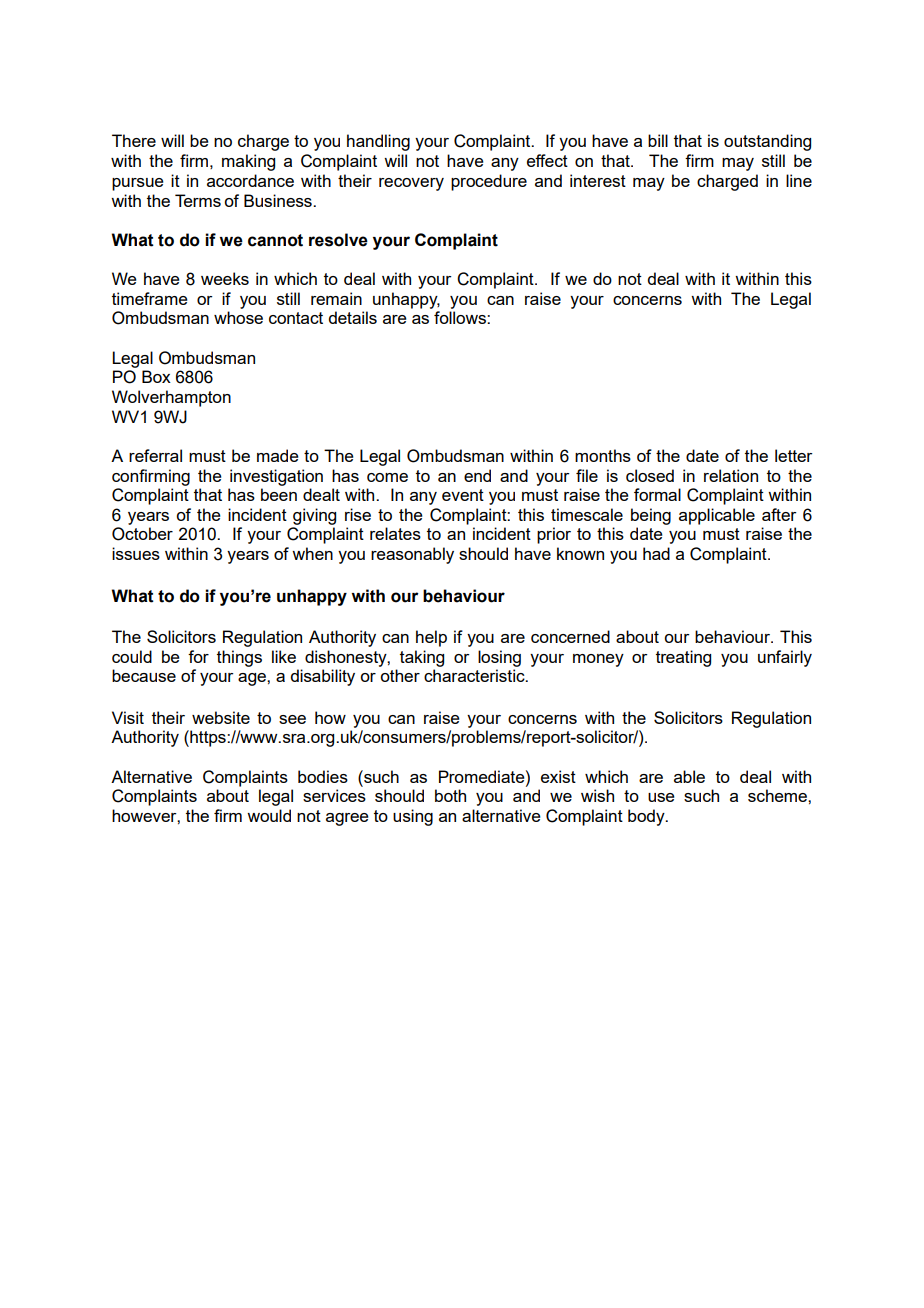 Image resolution: width=924 pixels, height=1308 pixels. Describe the element at coordinates (276, 477) in the screenshot. I see `investigation` at that location.
